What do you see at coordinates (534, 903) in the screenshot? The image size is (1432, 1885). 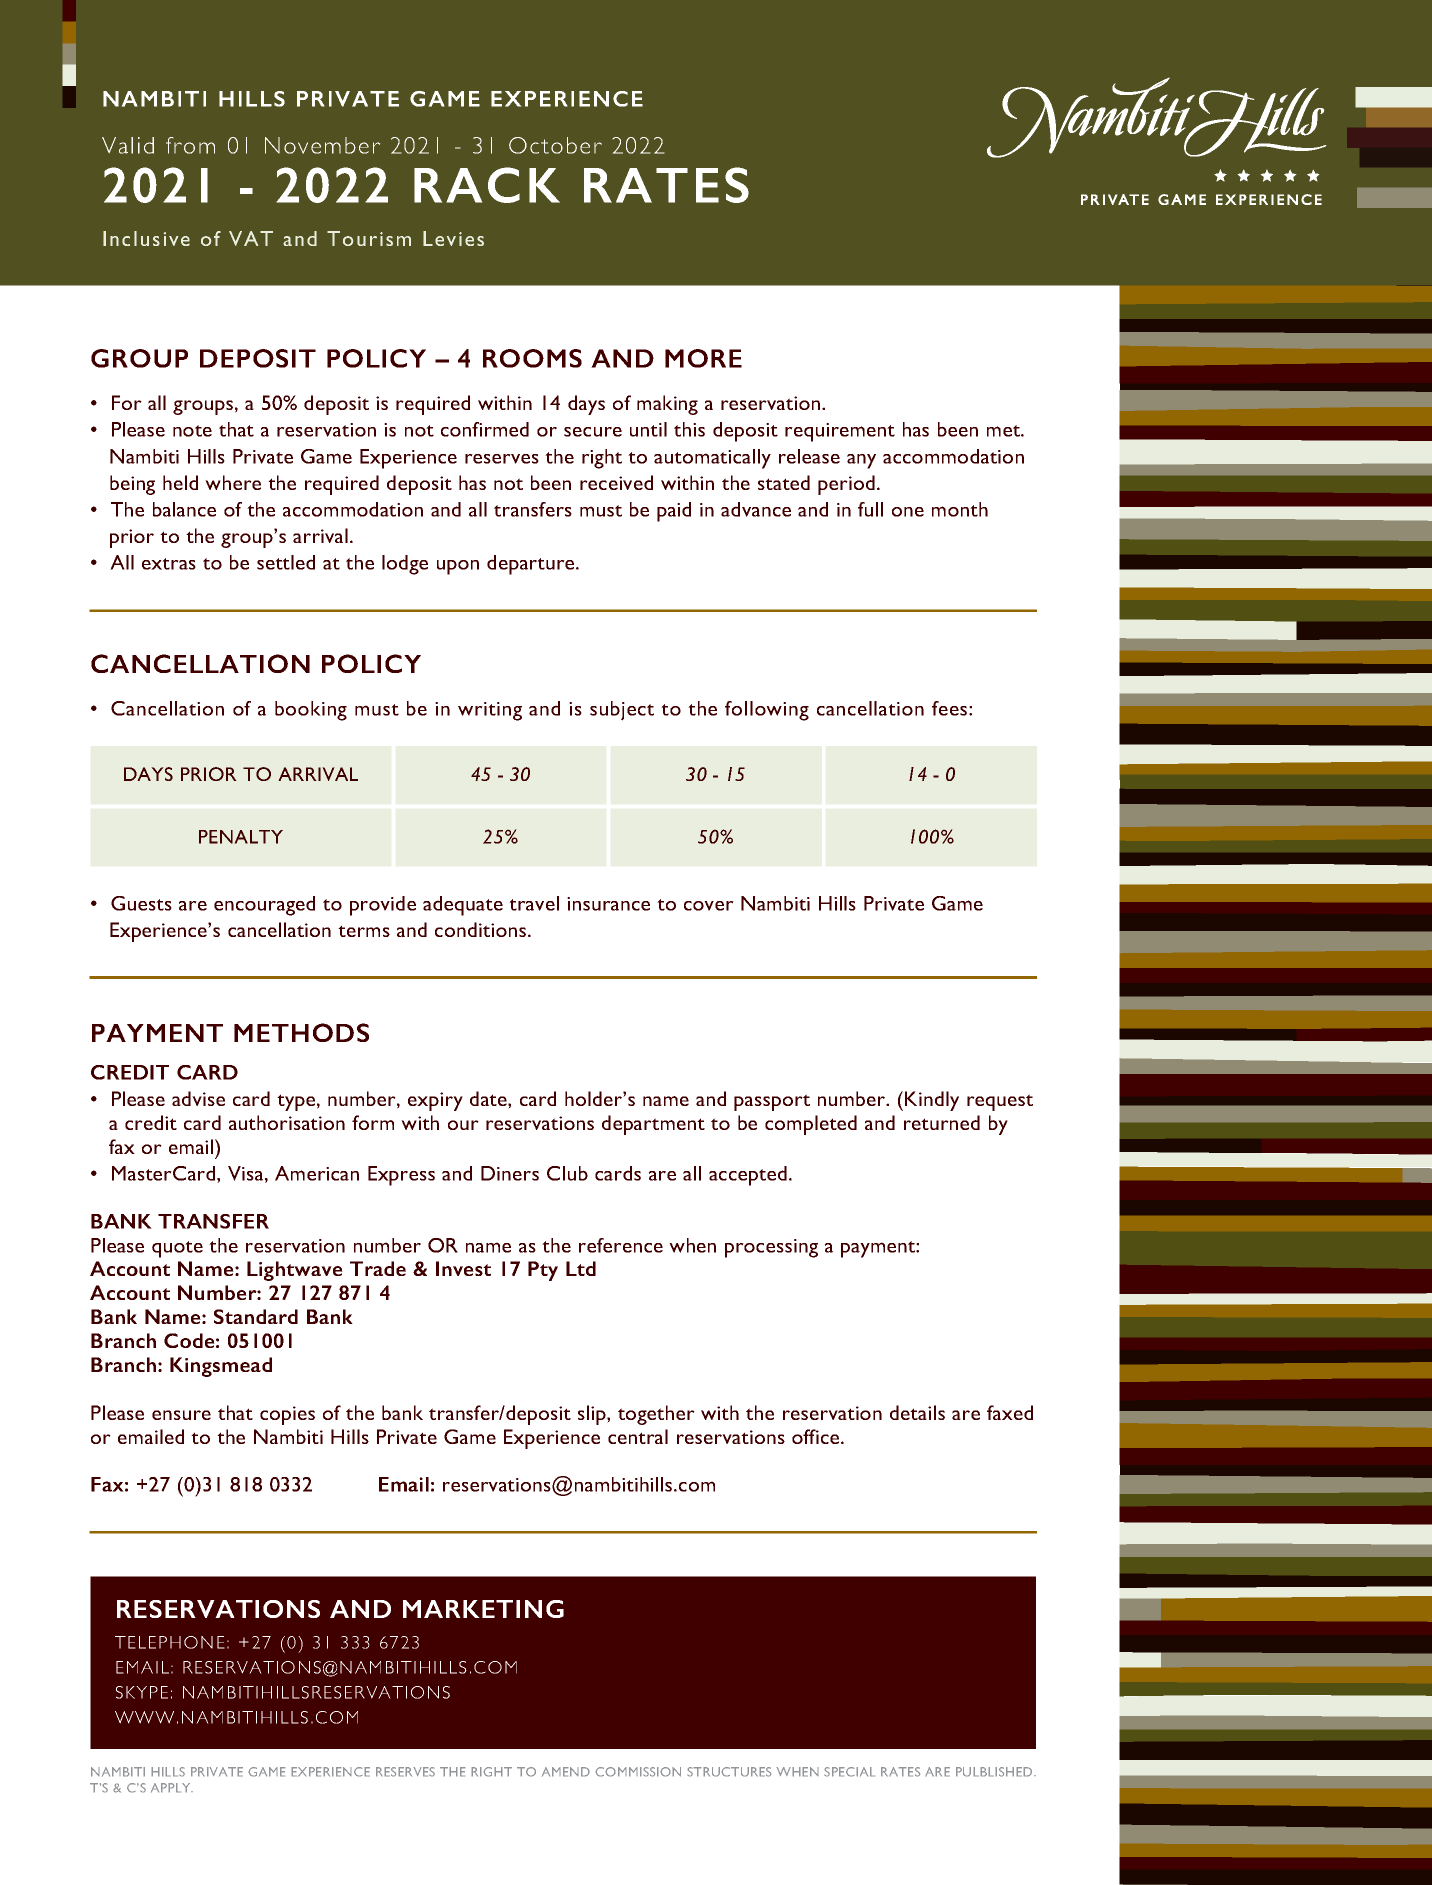 I see `travel` at bounding box center [534, 903].
